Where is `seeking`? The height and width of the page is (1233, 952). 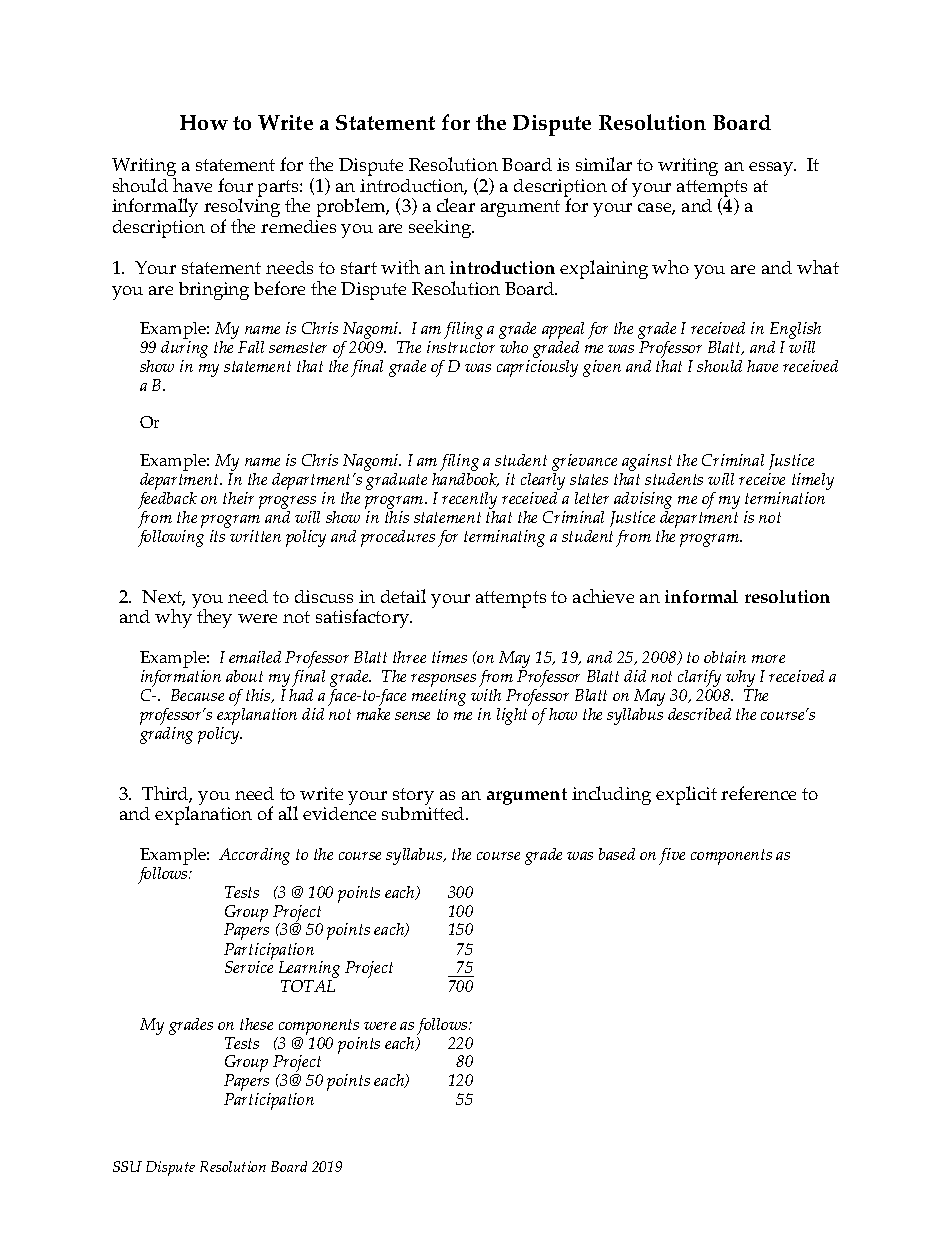 seeking is located at coordinates (441, 229).
